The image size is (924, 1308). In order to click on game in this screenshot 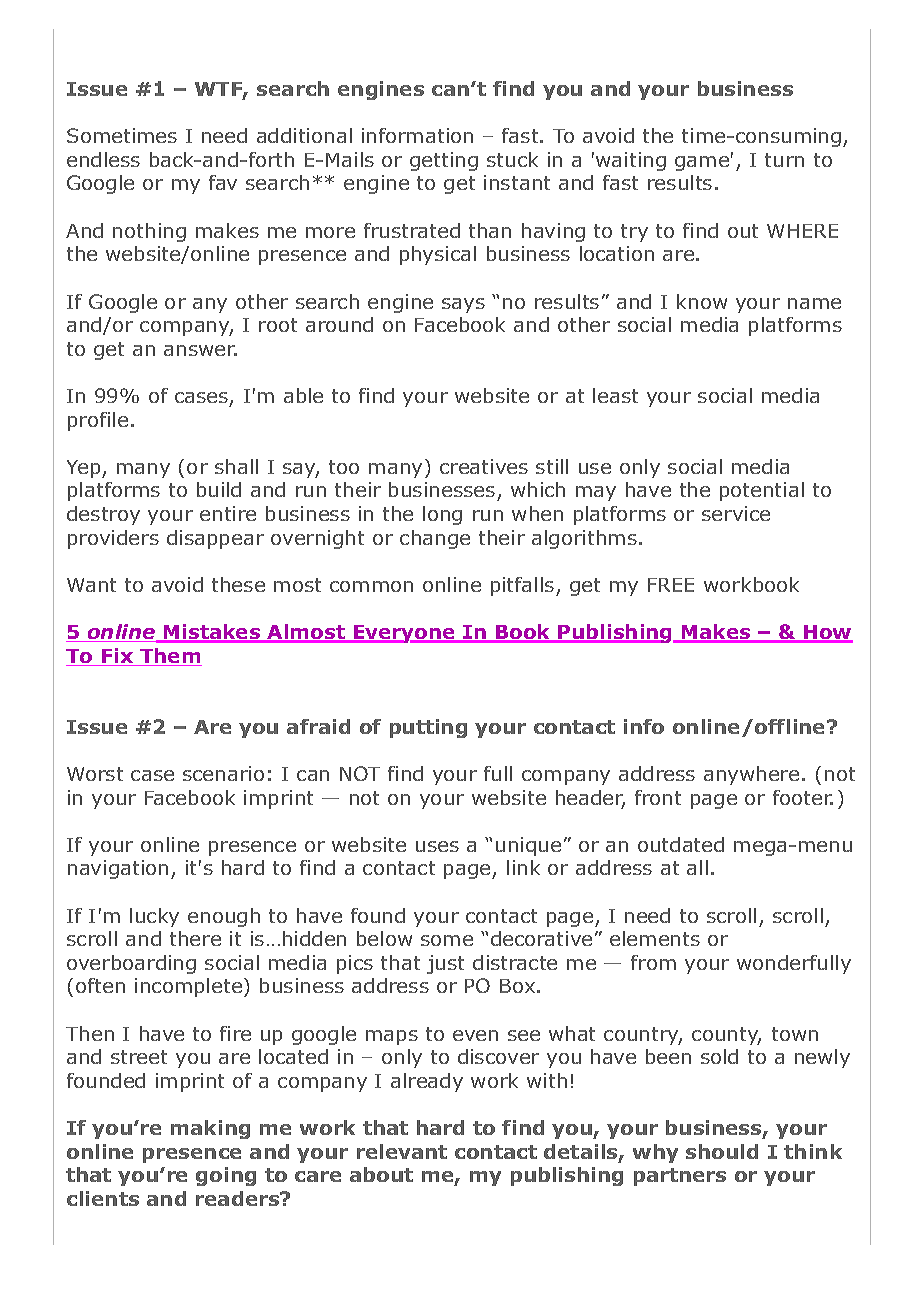, I will do `click(702, 163)`.
